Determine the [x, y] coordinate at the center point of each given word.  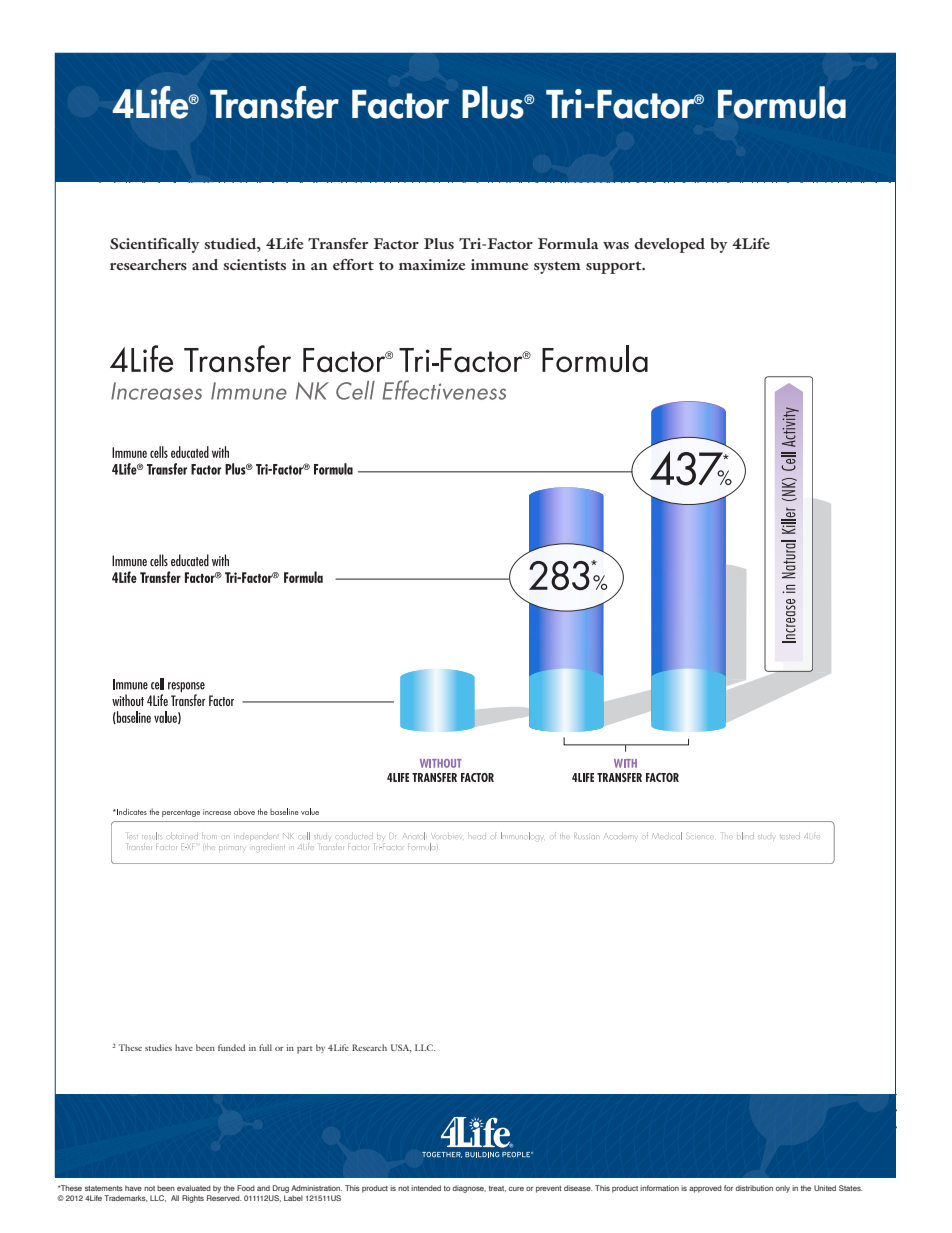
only [783, 1189]
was [616, 245]
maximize [432, 264]
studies [158, 1047]
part [305, 1050]
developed [669, 245]
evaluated [194, 1188]
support [615, 267]
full [265, 1047]
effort [353, 264]
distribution [754, 1188]
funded [231, 1047]
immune [500, 264]
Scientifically [154, 245]
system [557, 267]
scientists [254, 264]
